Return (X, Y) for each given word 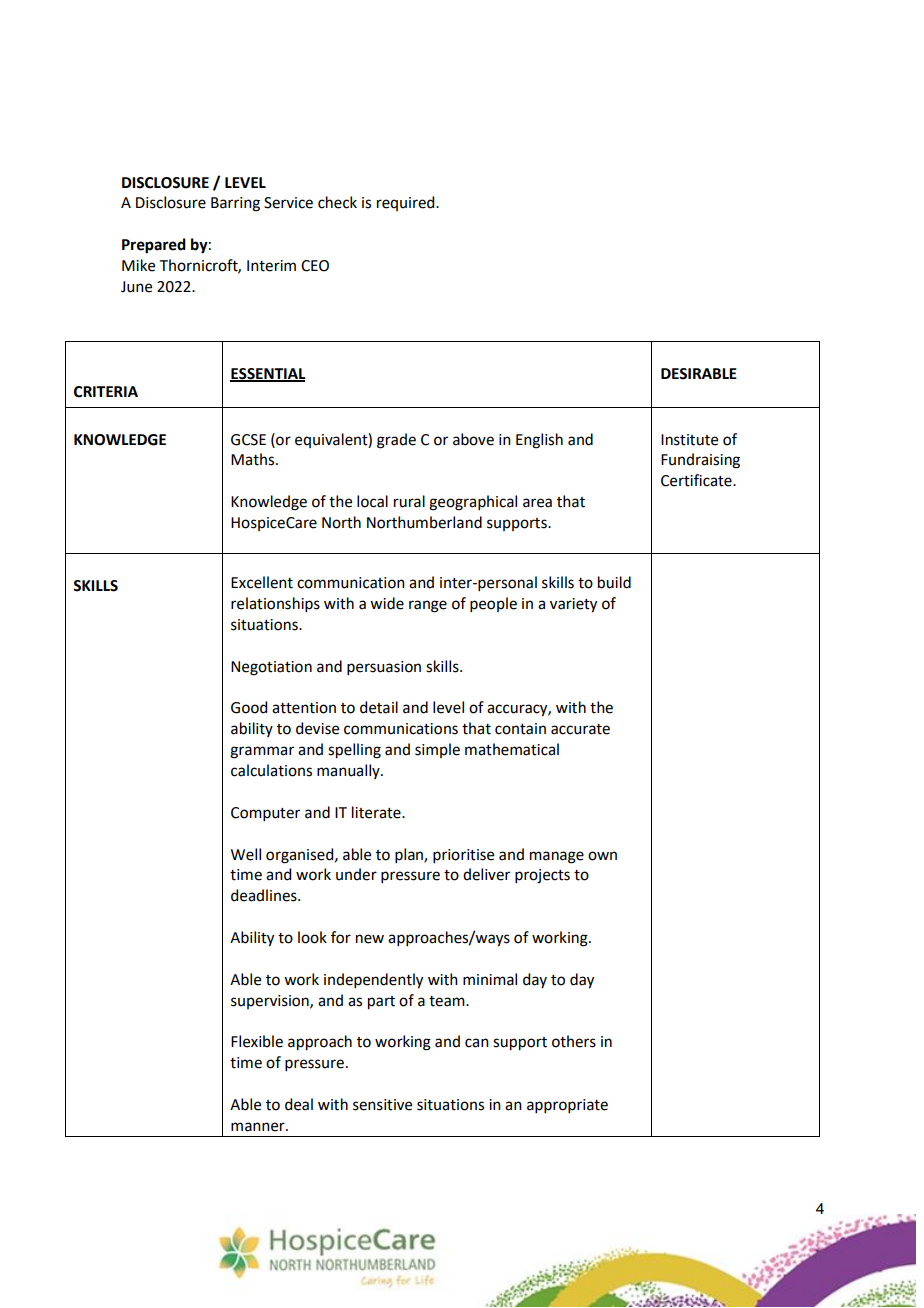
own (602, 856)
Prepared (154, 246)
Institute (689, 440)
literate (377, 812)
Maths (254, 459)
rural (409, 501)
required (407, 203)
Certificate (697, 480)
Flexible (257, 1041)
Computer (265, 814)
